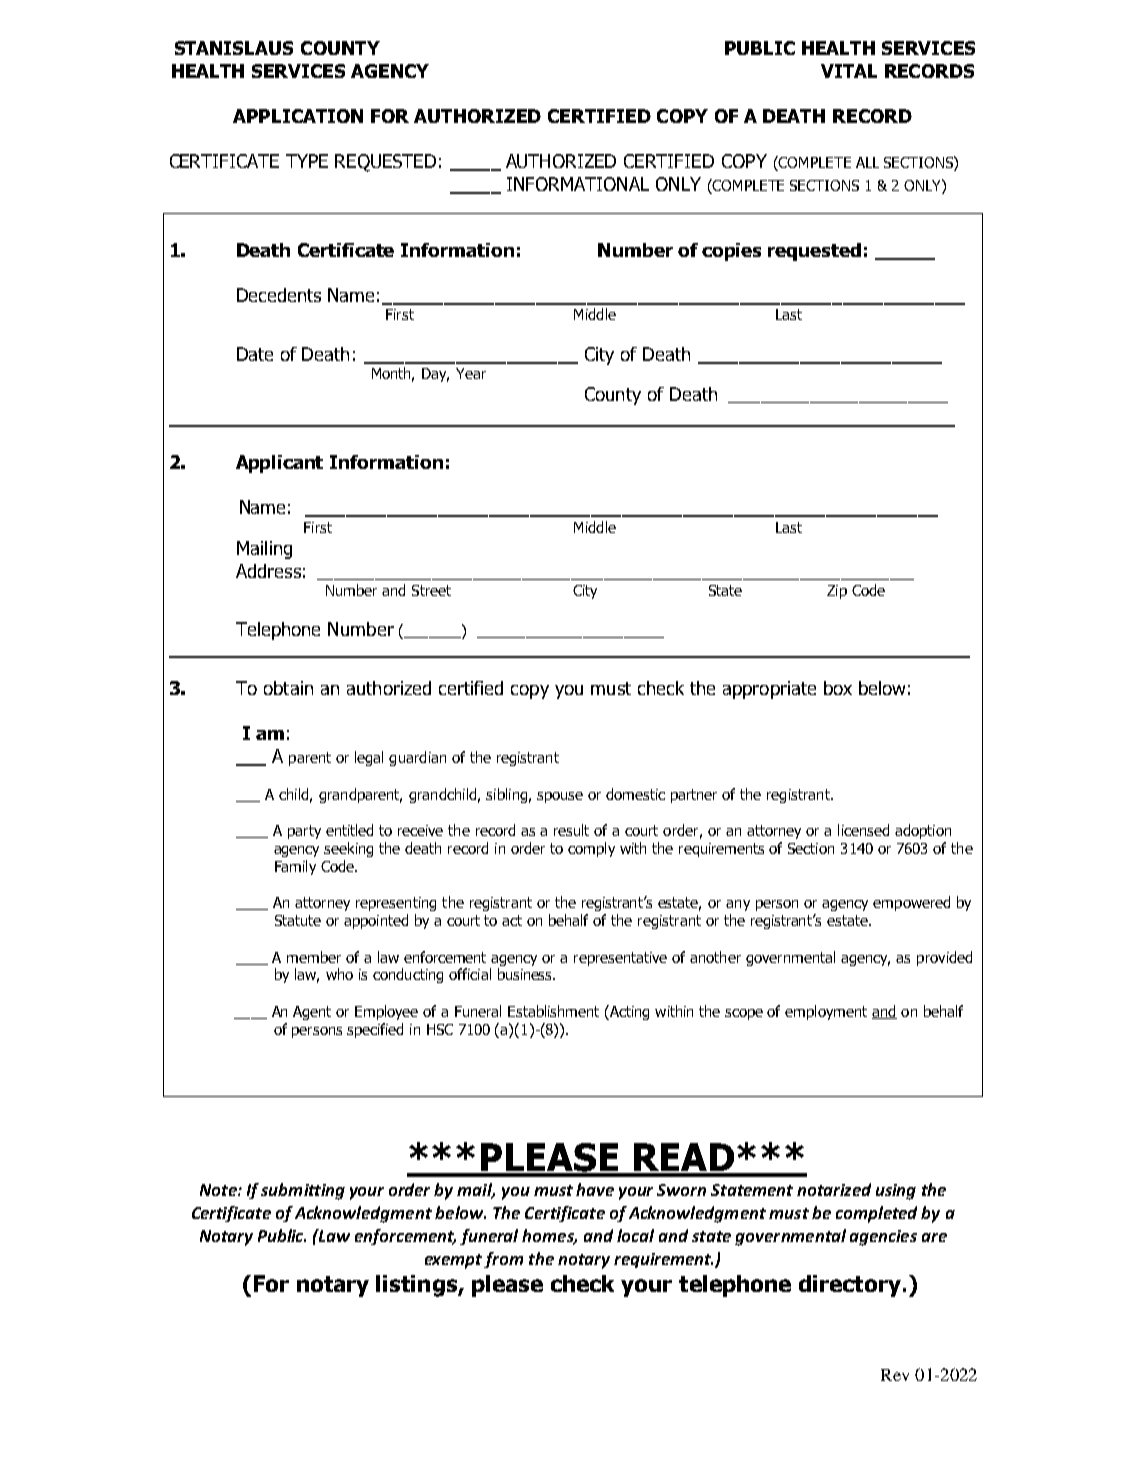 This document has height=1483, width=1146. Describe the element at coordinates (503, 1260) in the document. I see `from` at that location.
